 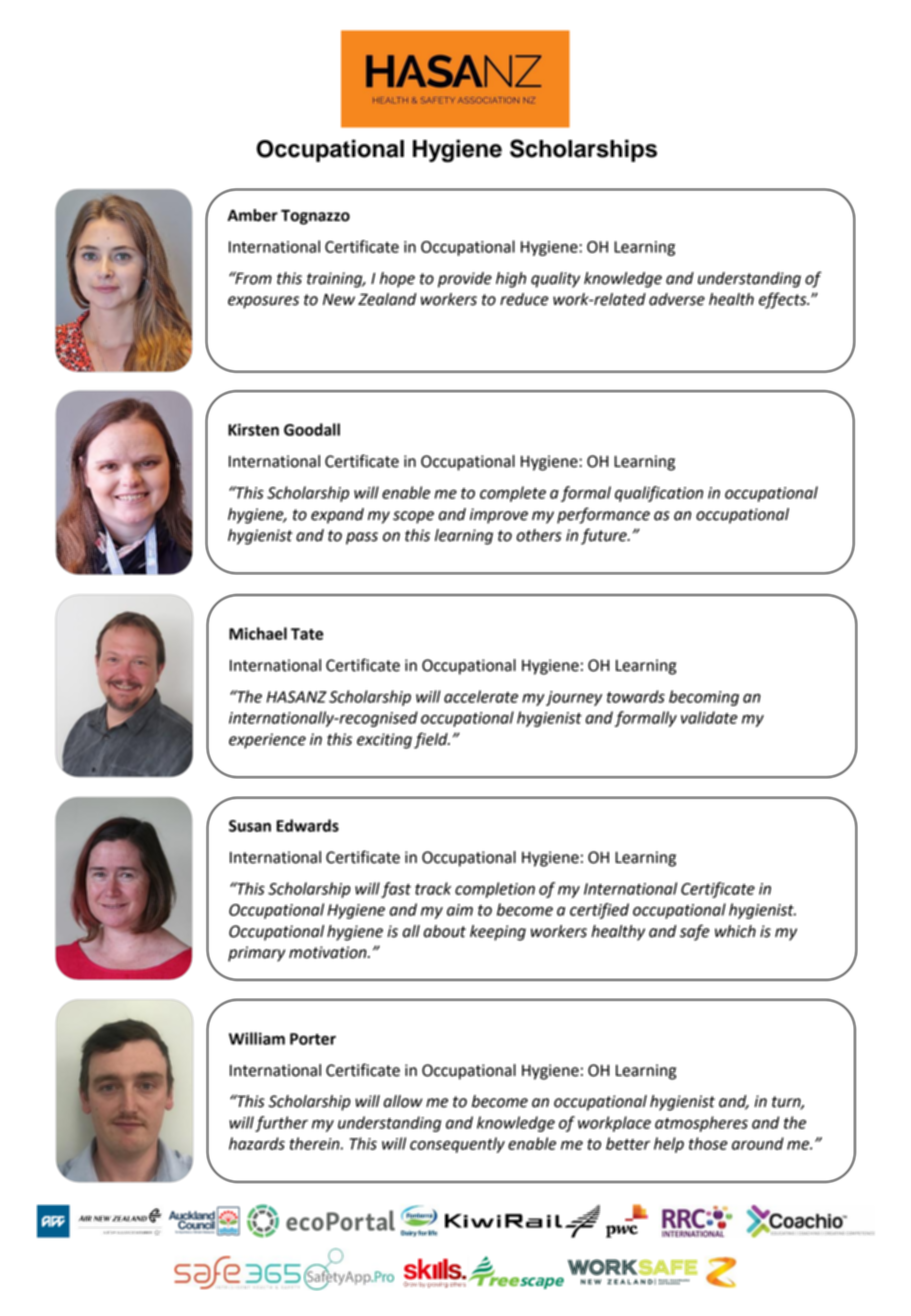 I want to click on completion, so click(x=495, y=890).
